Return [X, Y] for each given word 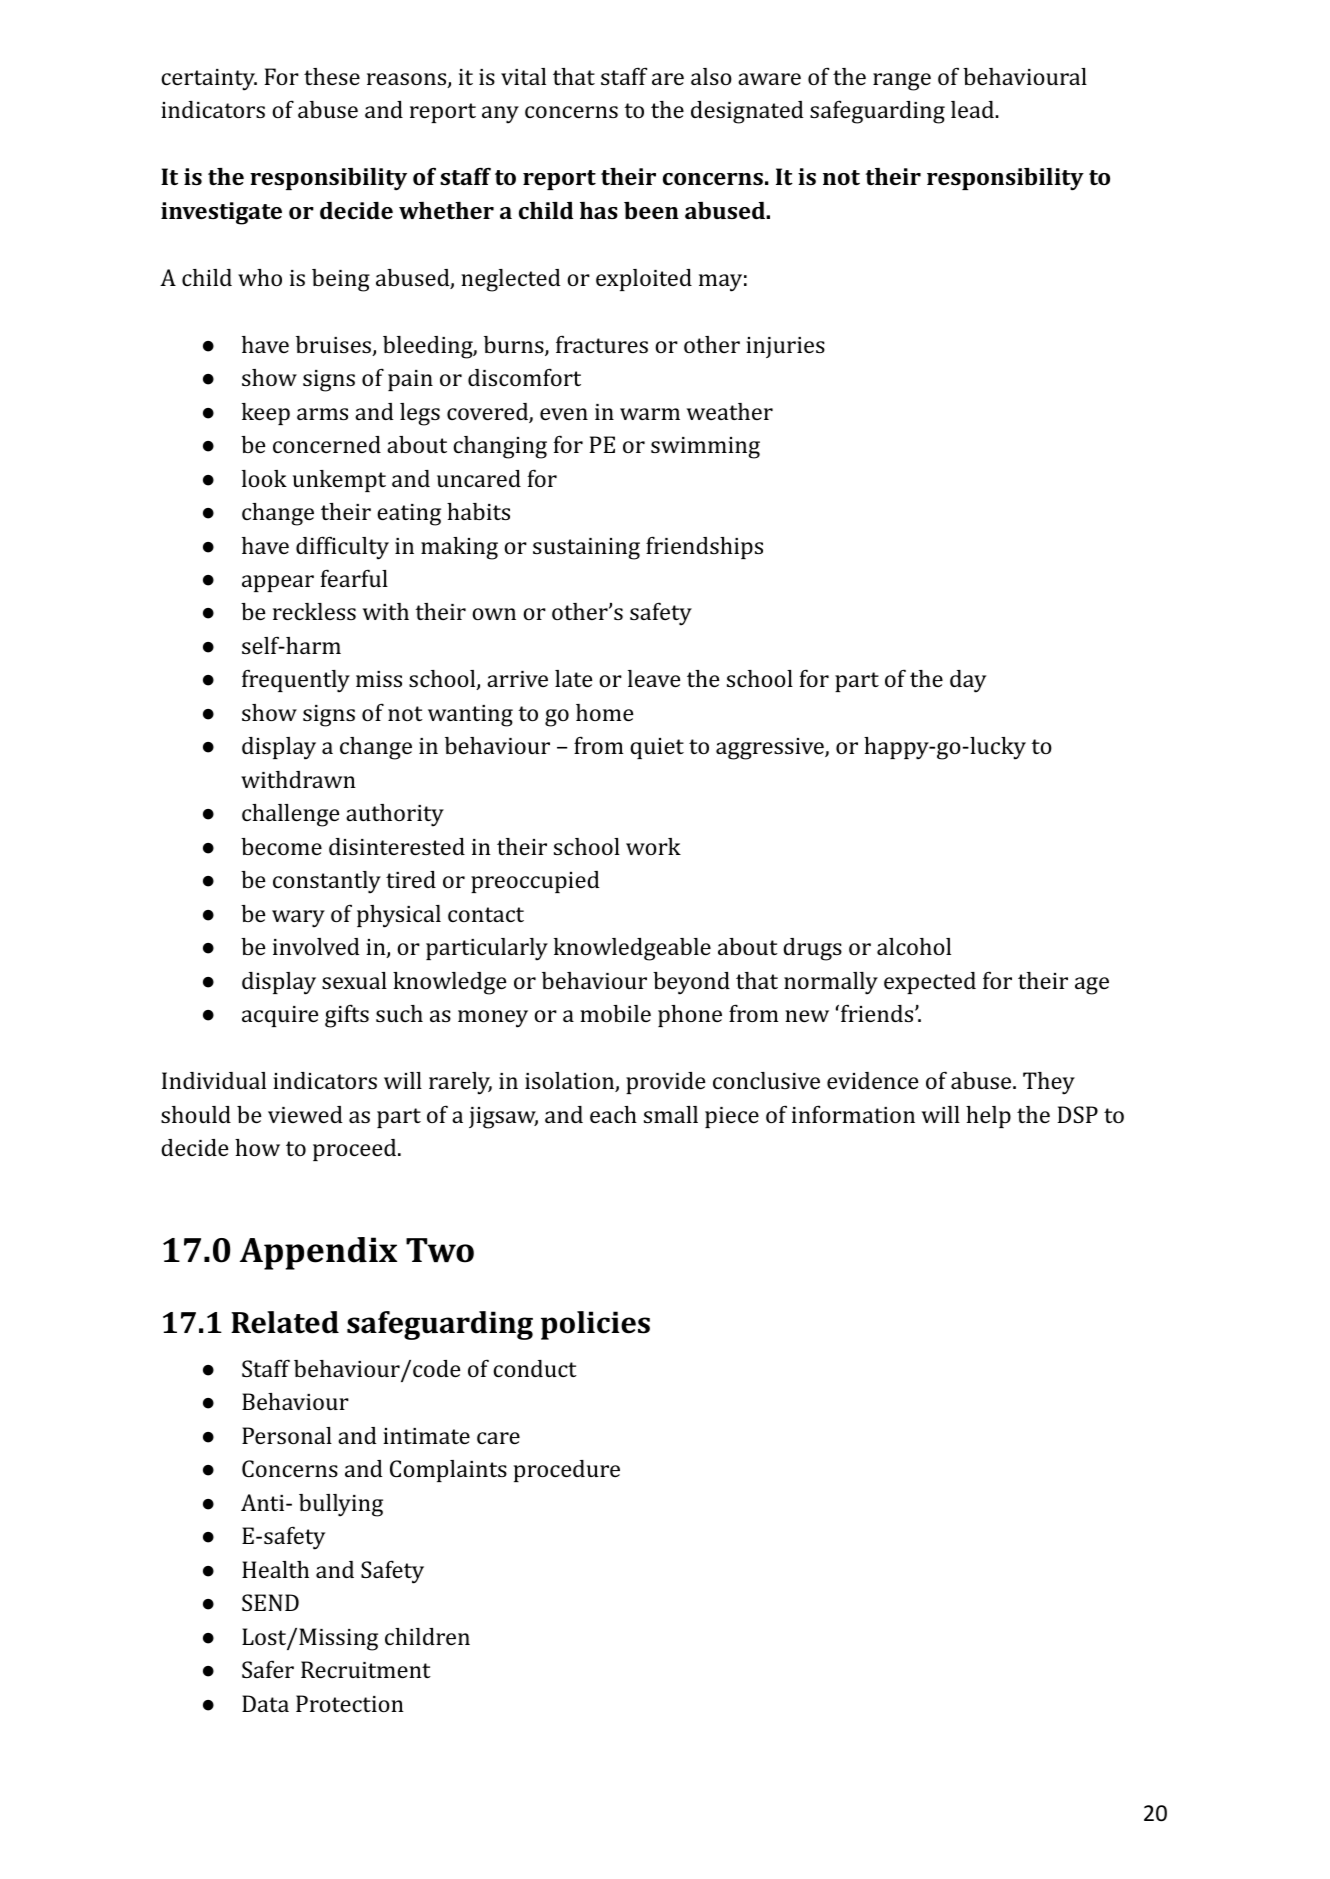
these [332, 76]
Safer [268, 1669]
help [988, 1117]
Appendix [318, 1253]
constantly [327, 882]
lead [973, 109]
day [968, 681]
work [653, 846]
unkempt [339, 481]
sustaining [586, 549]
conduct [535, 1368]
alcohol [914, 946]
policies [595, 1325]
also [711, 76]
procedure [567, 1471]
